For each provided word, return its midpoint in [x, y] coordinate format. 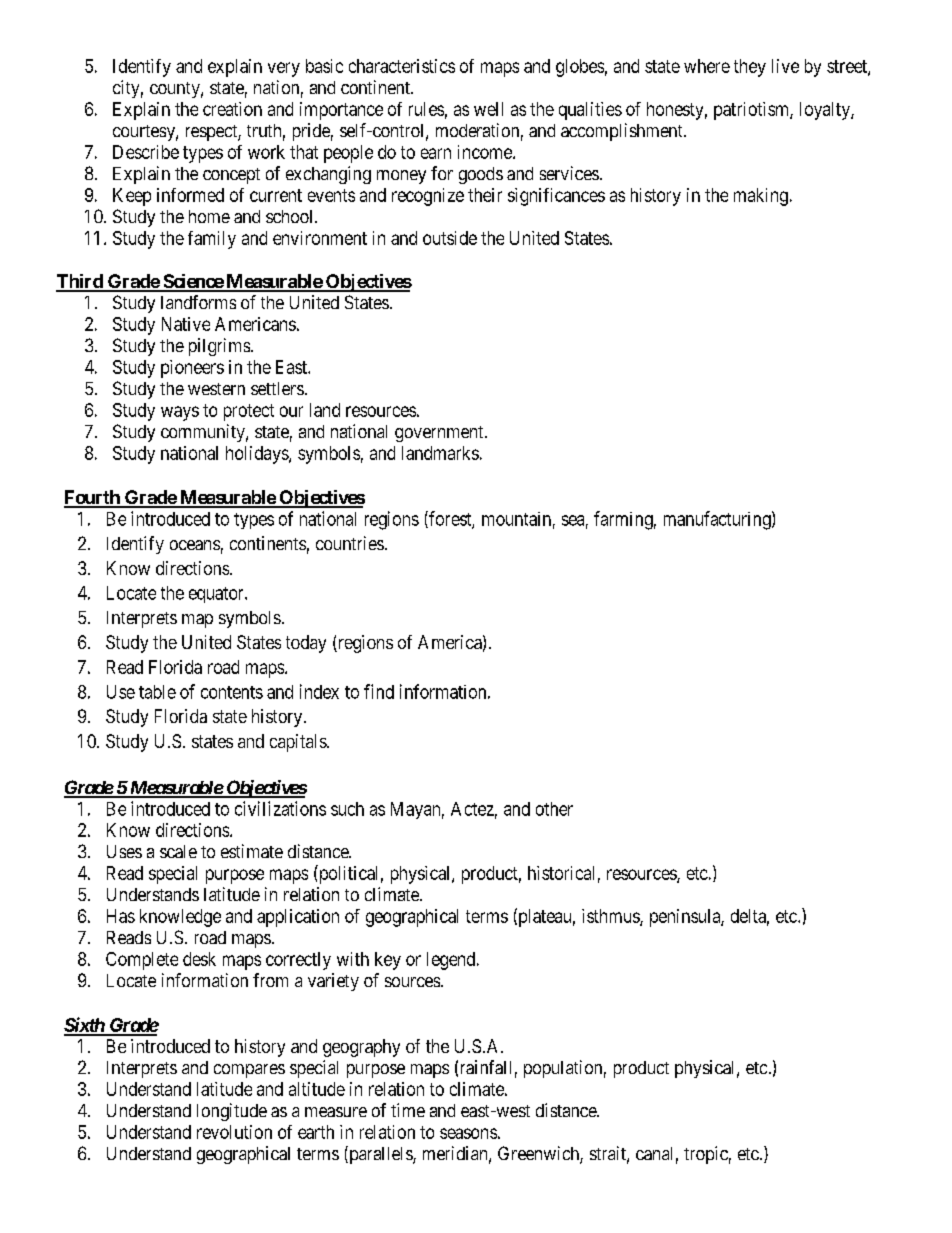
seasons [468, 1133]
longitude [232, 1112]
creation [232, 109]
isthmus [611, 917]
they [750, 68]
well [488, 109]
